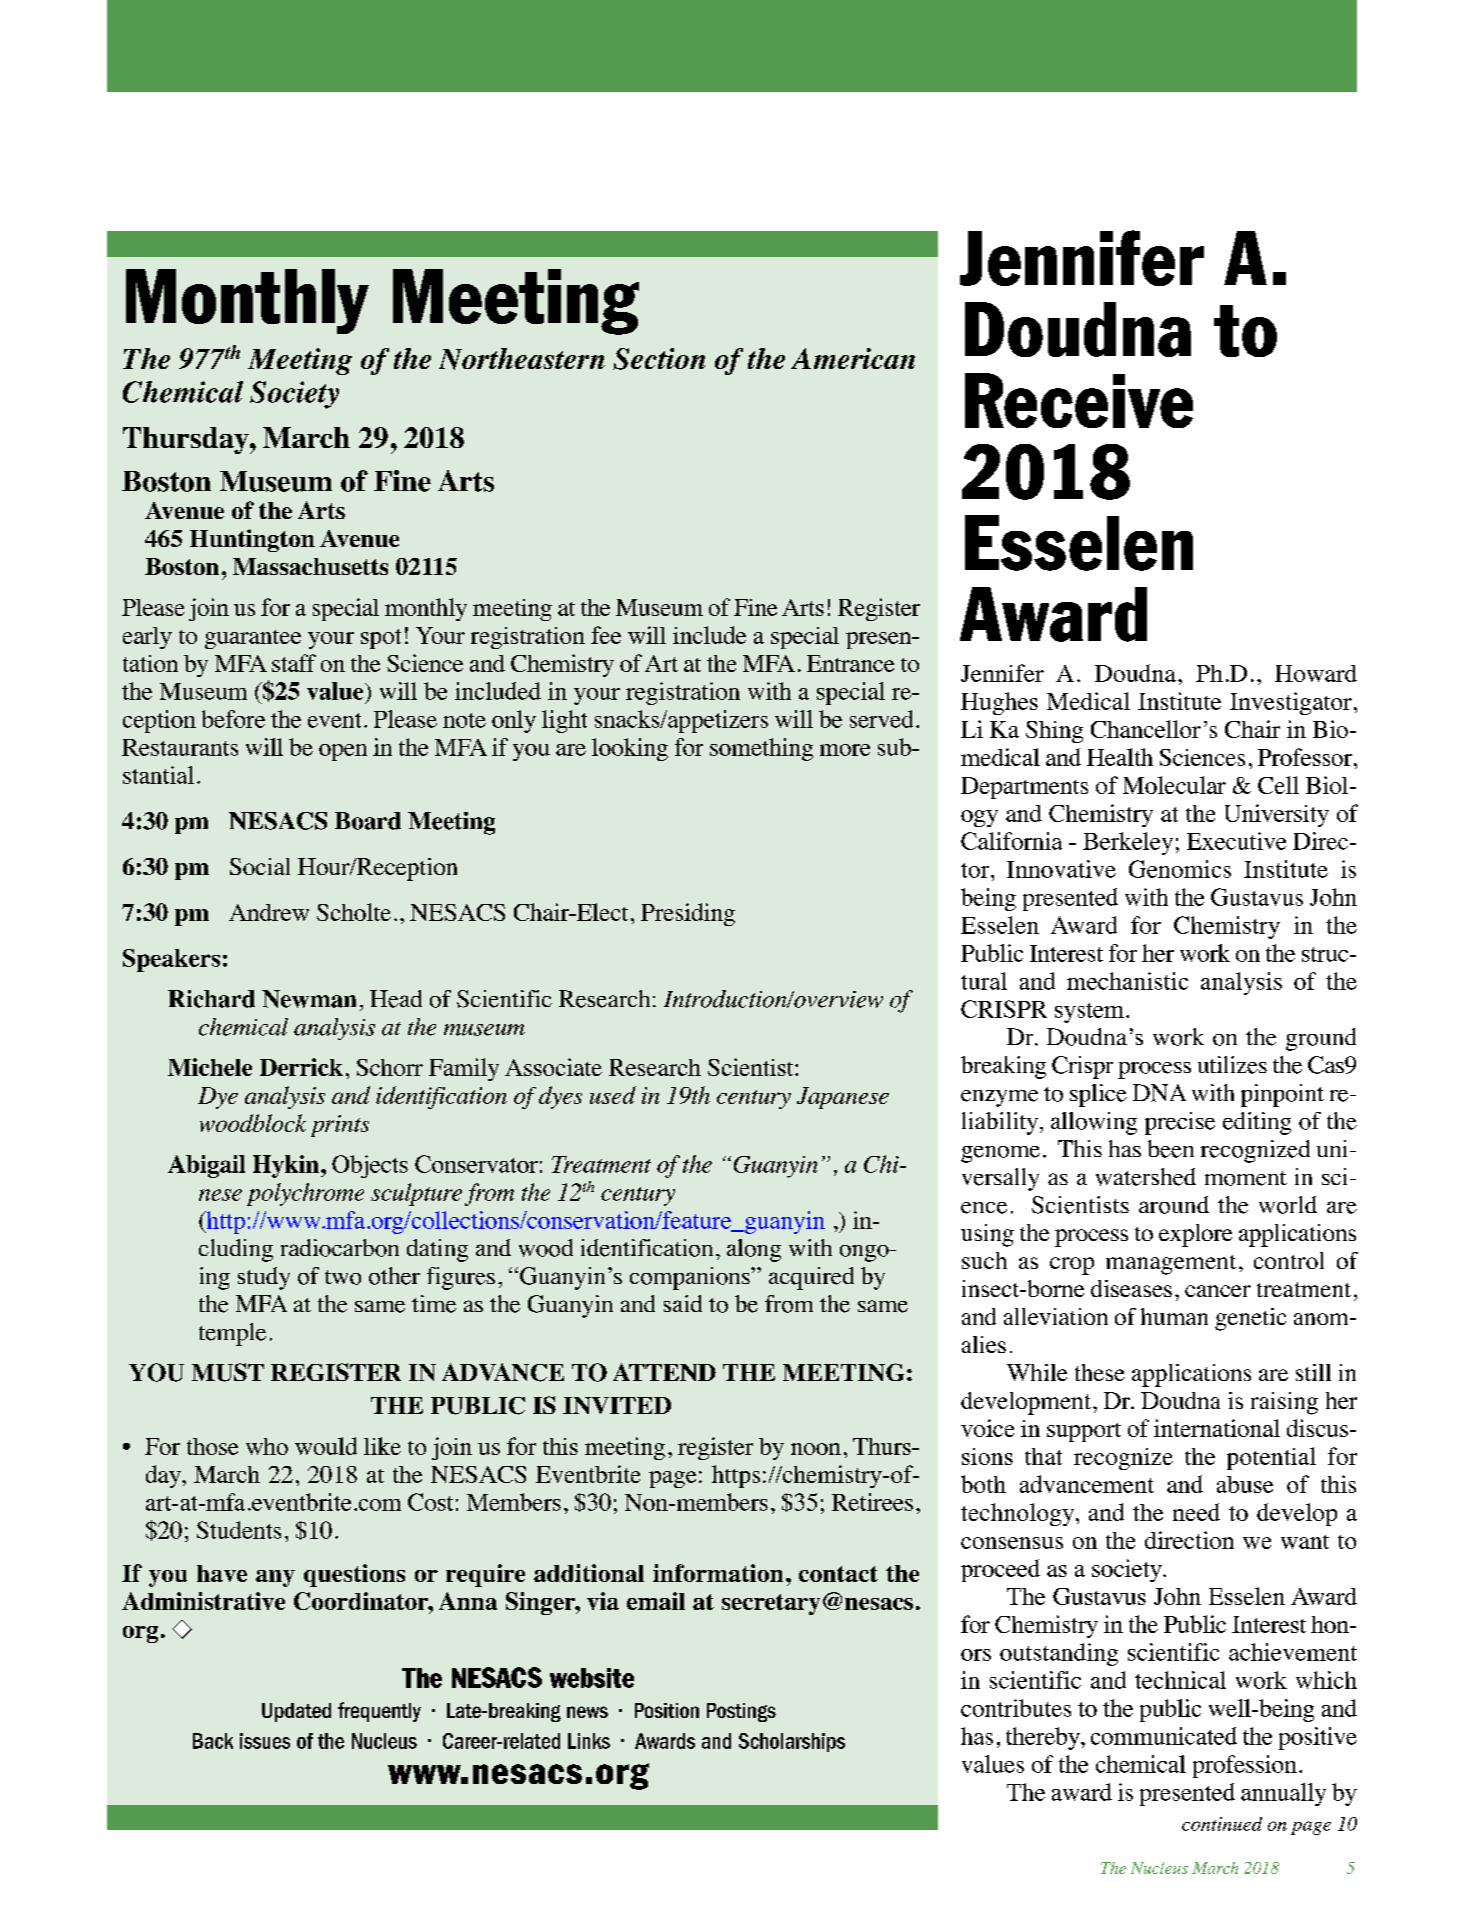 The height and width of the screenshot is (1922, 1464). Describe the element at coordinates (688, 914) in the screenshot. I see `Presiding` at that location.
